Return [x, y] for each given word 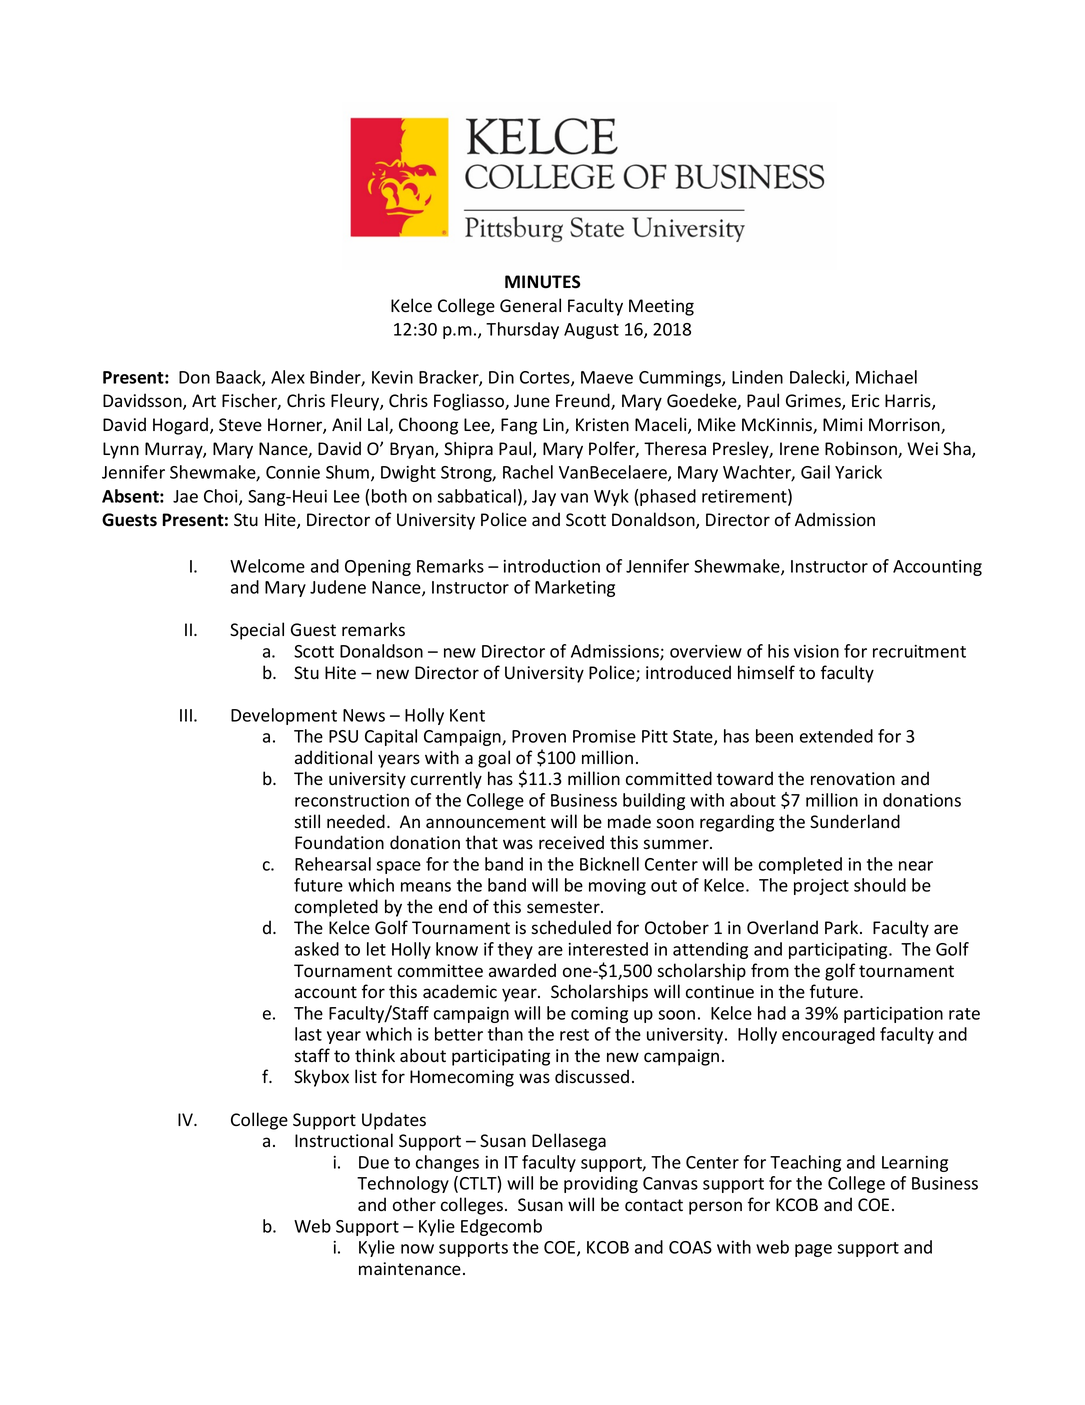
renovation [853, 779]
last [308, 1034]
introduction [551, 566]
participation [893, 1015]
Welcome [267, 566]
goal [494, 759]
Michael [886, 377]
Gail [815, 472]
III [186, 715]
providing [601, 1184]
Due [374, 1162]
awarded [522, 970]
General [530, 305]
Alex [288, 377]
